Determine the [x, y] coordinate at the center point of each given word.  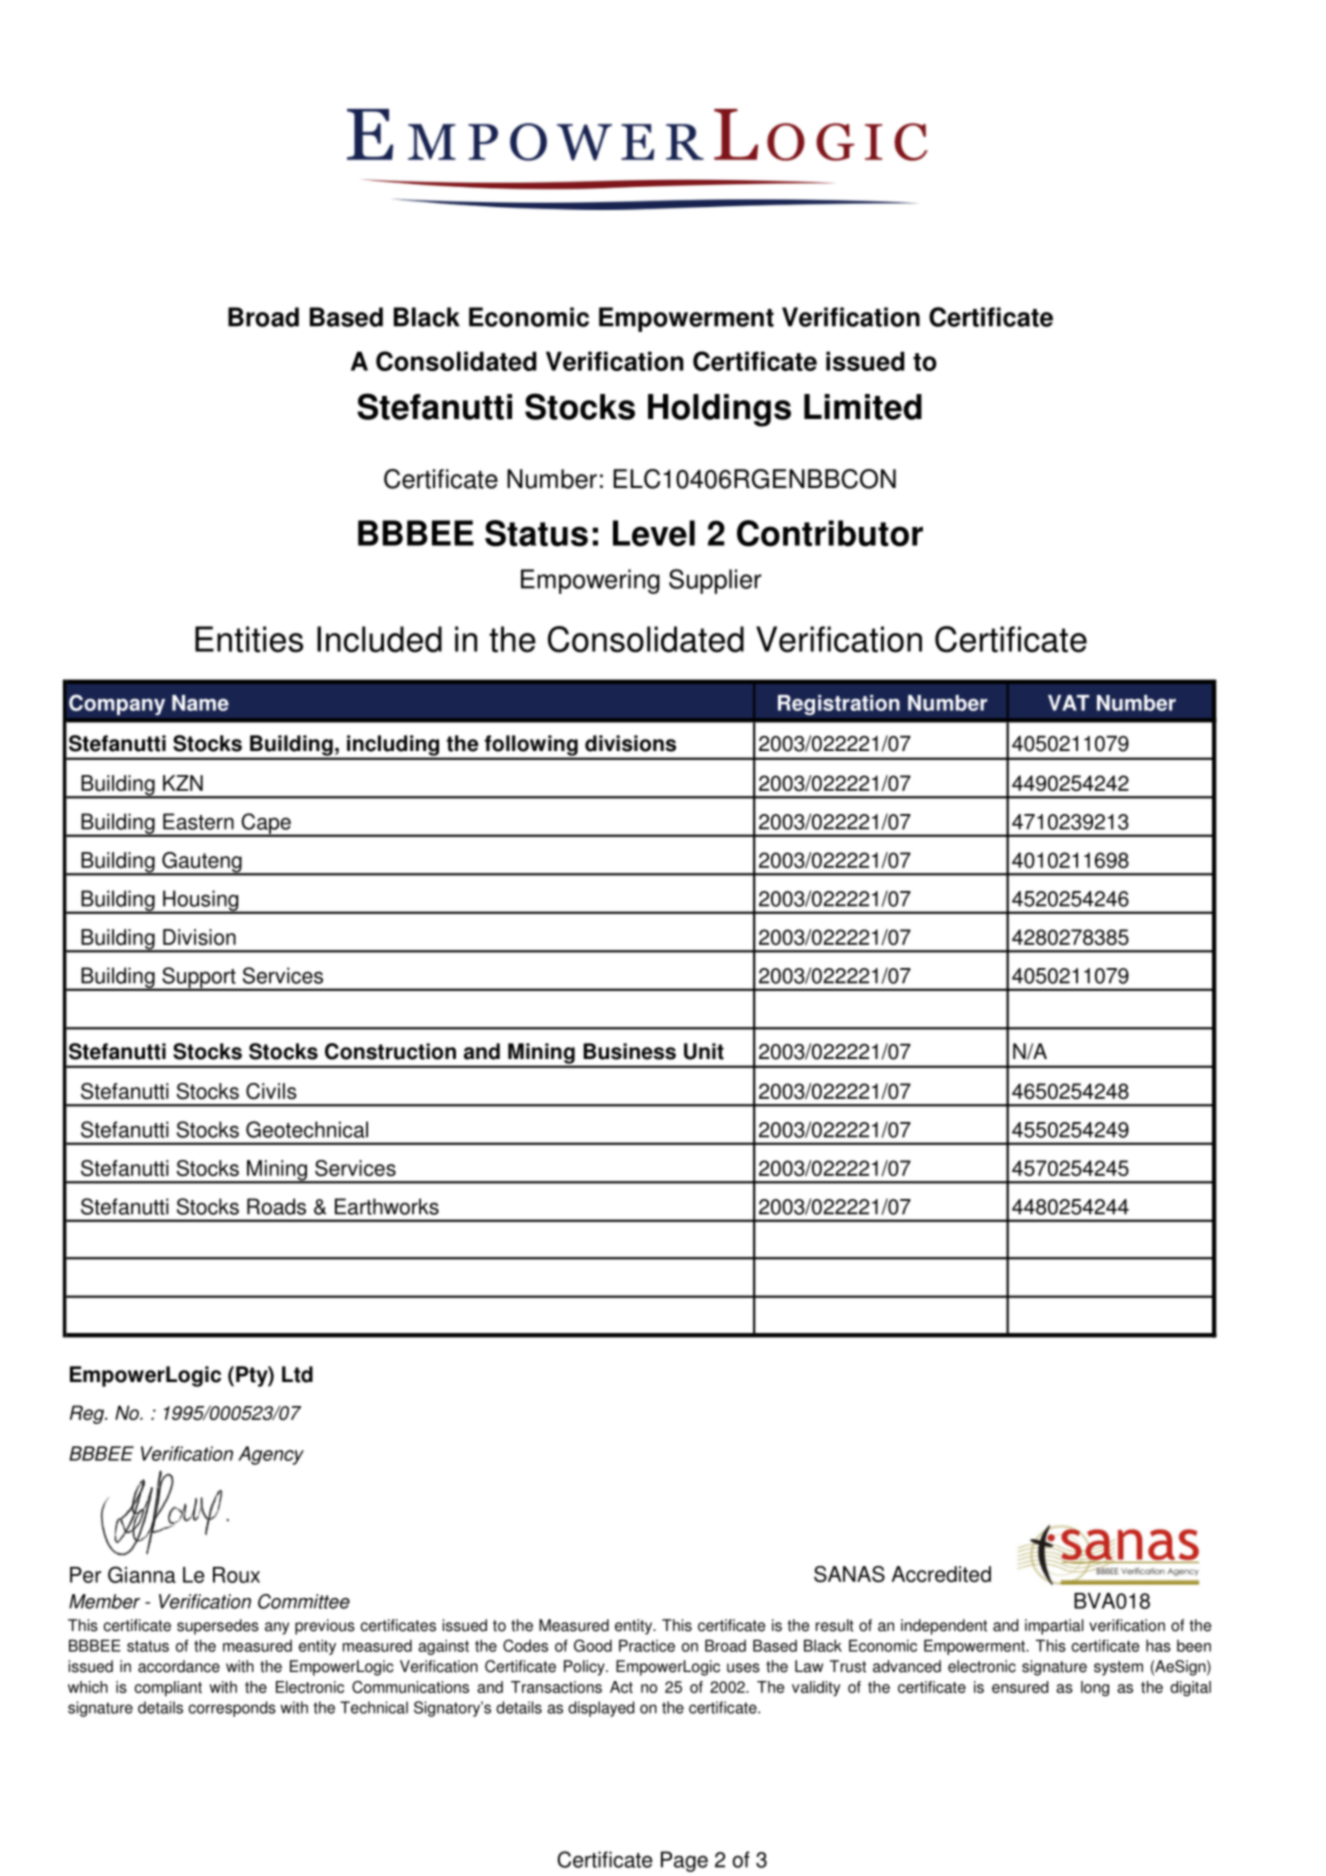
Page [684, 1861]
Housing [201, 901]
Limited [863, 407]
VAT [1069, 703]
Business [629, 1051]
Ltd [297, 1374]
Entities [249, 639]
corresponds [232, 1709]
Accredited [941, 1574]
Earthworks [387, 1206]
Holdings [719, 410]
